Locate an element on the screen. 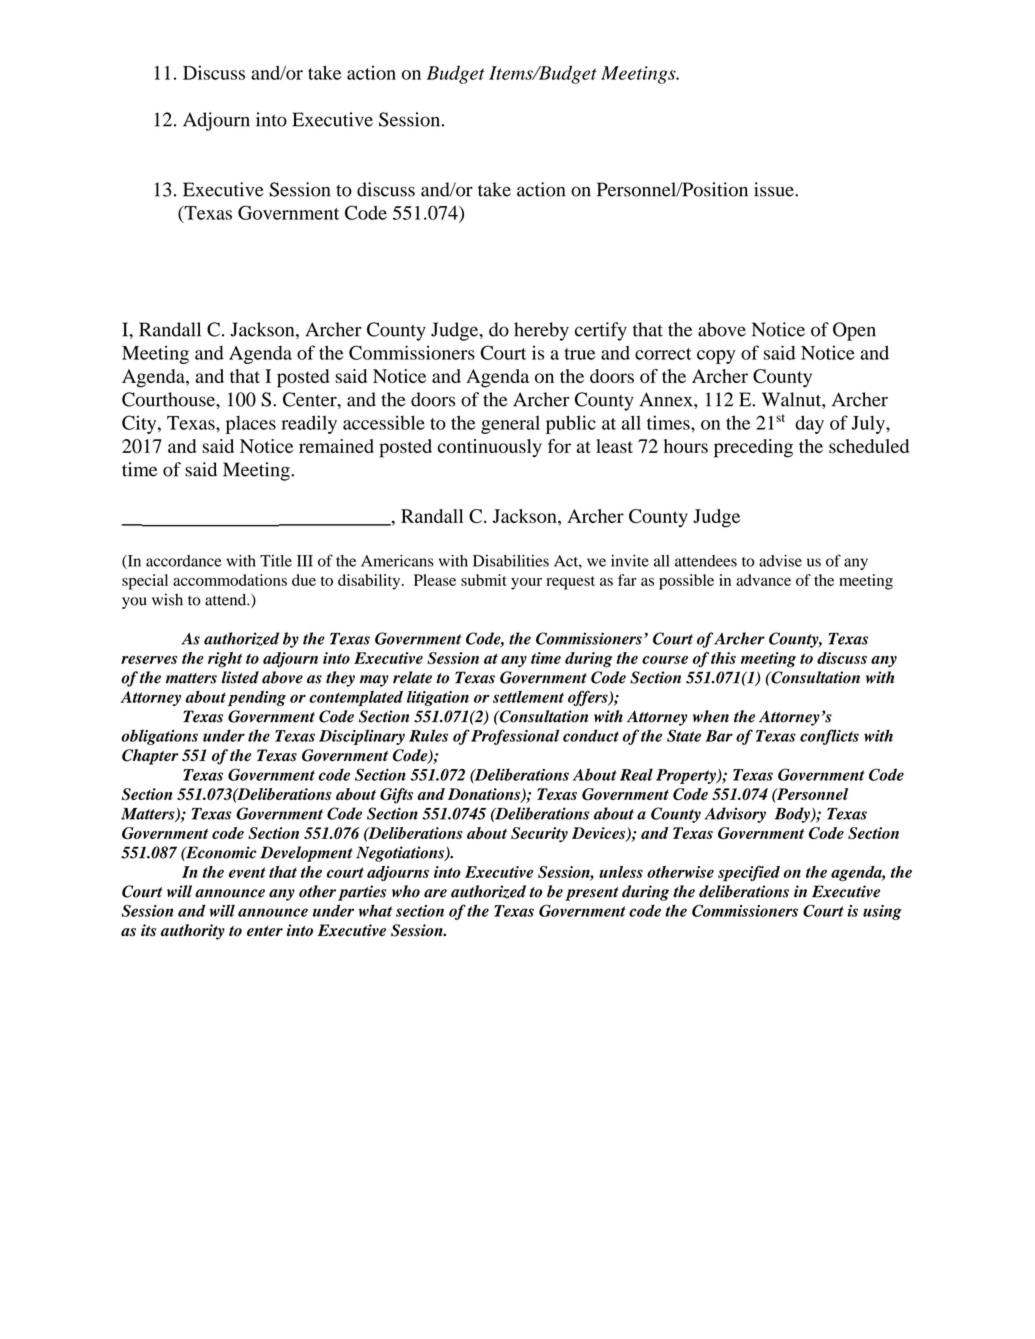  issue is located at coordinates (775, 189).
